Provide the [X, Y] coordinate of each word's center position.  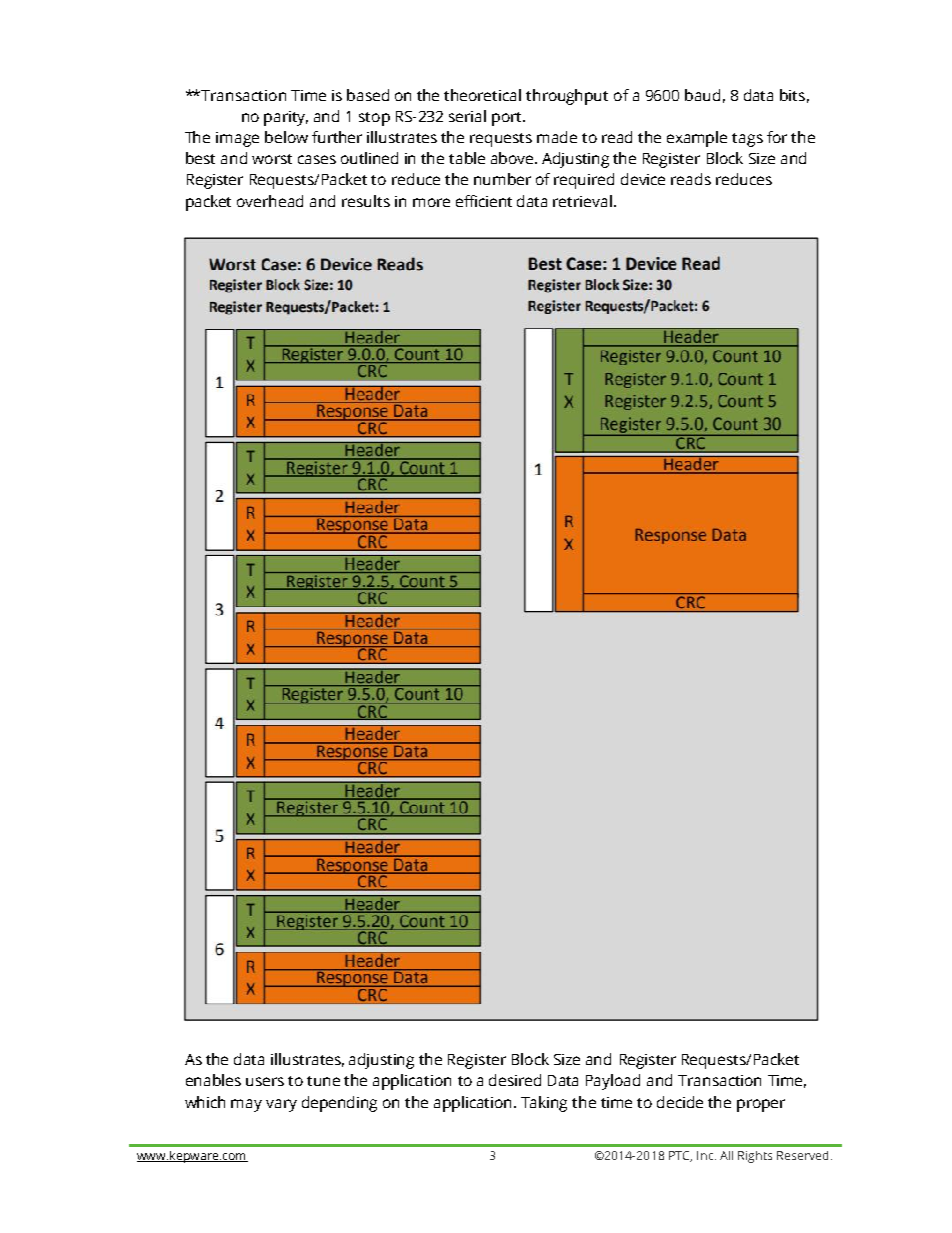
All [726, 1155]
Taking [544, 1104]
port [508, 119]
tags [747, 140]
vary [281, 1105]
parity [286, 118]
